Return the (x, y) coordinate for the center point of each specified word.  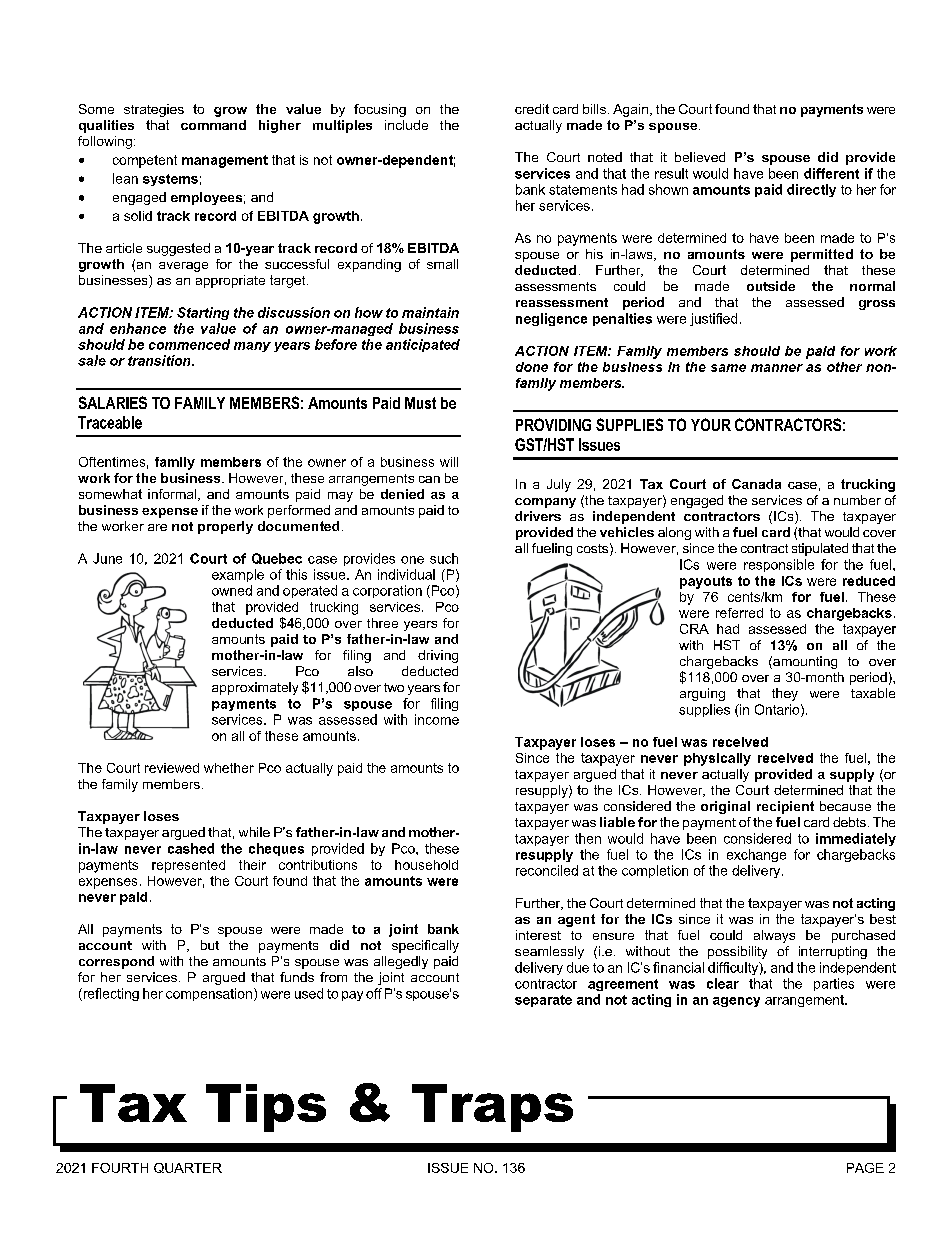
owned (232, 590)
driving (438, 656)
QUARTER (188, 1168)
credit (532, 109)
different (831, 173)
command (213, 125)
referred (739, 613)
